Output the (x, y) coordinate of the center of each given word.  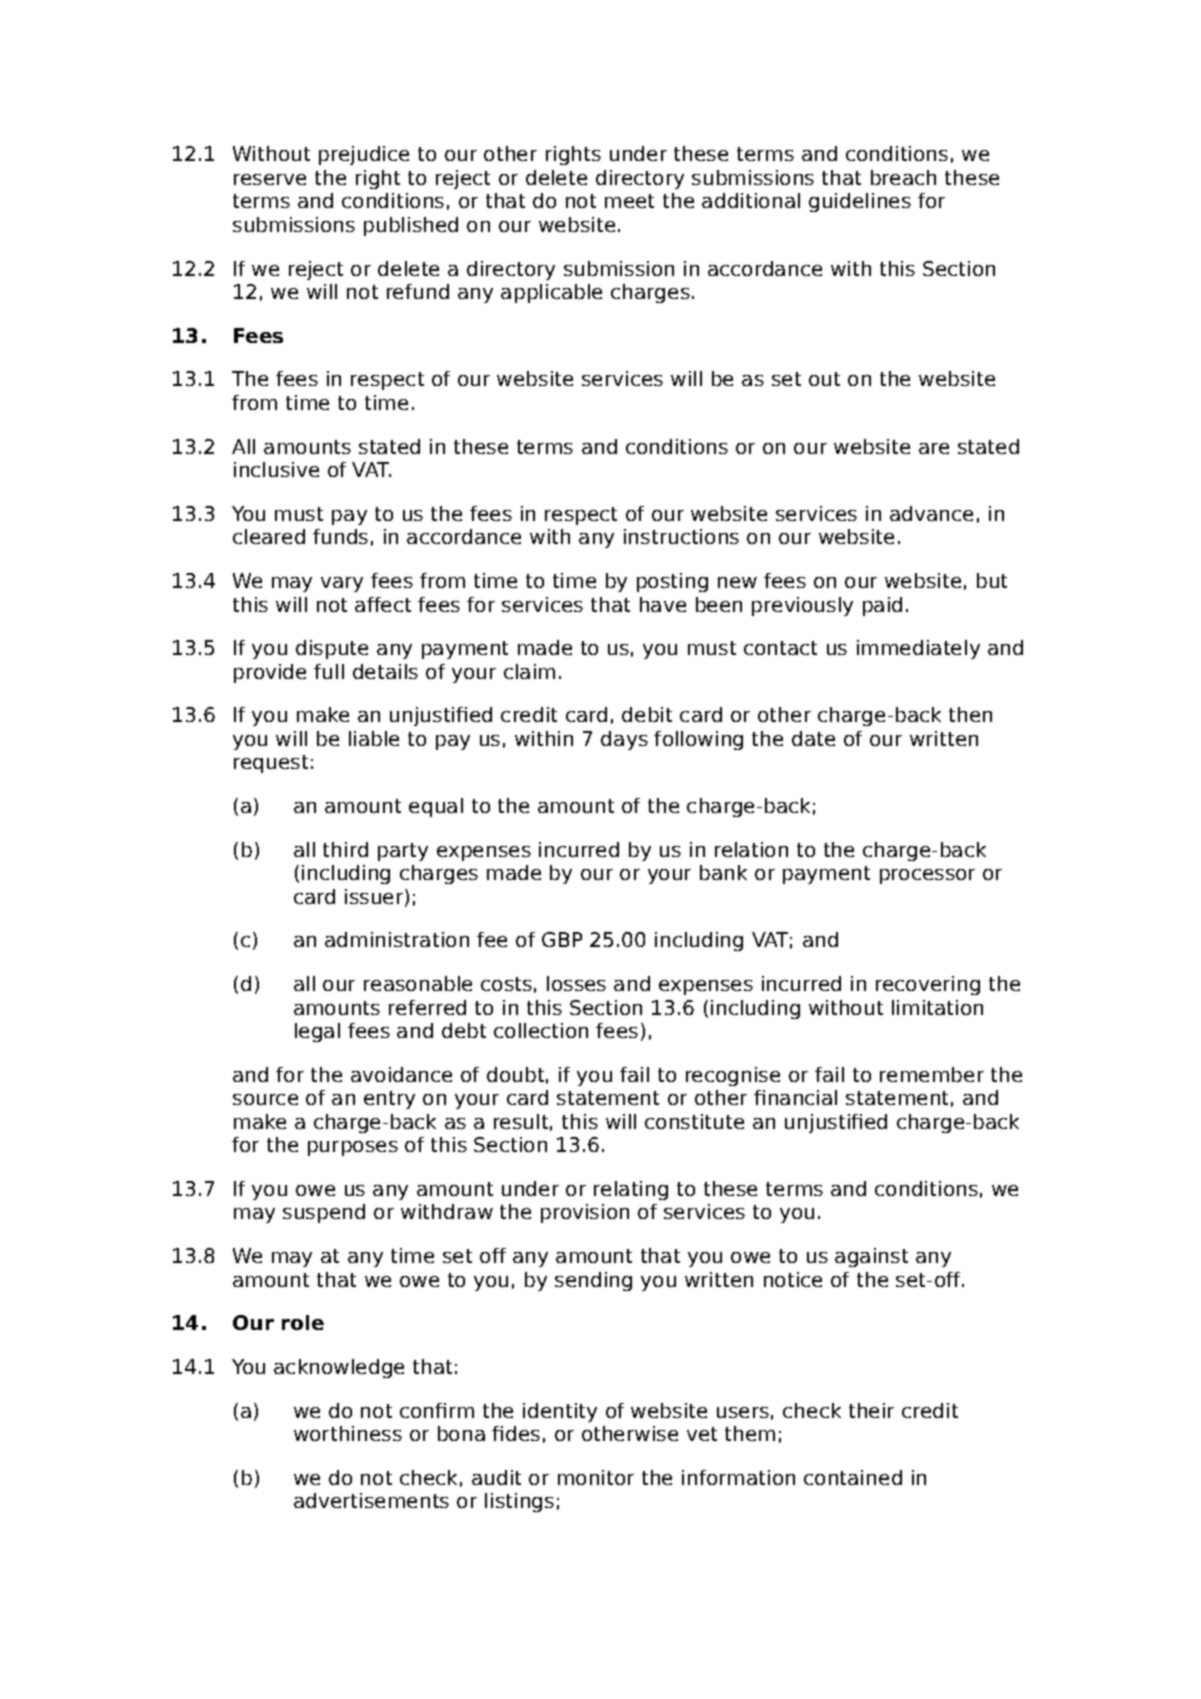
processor (927, 876)
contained (853, 1477)
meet (629, 201)
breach (903, 177)
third (345, 849)
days (624, 740)
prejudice (364, 155)
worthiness (348, 1433)
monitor (596, 1477)
